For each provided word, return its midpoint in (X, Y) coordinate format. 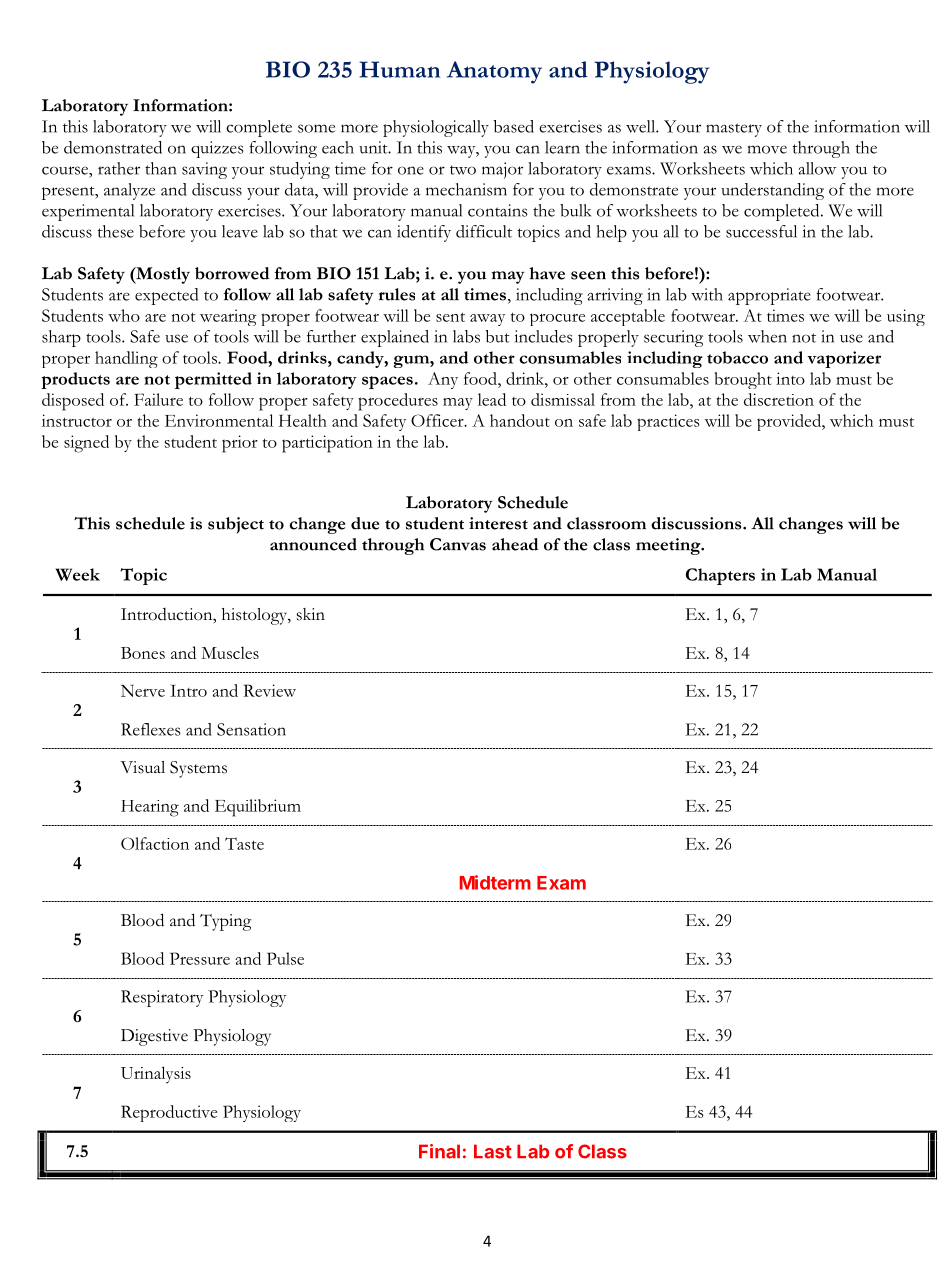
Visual (142, 767)
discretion (779, 399)
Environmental (219, 420)
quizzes (217, 149)
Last (493, 1151)
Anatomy (494, 72)
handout (520, 420)
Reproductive (169, 1113)
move (767, 149)
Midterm (495, 882)
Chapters (720, 576)
